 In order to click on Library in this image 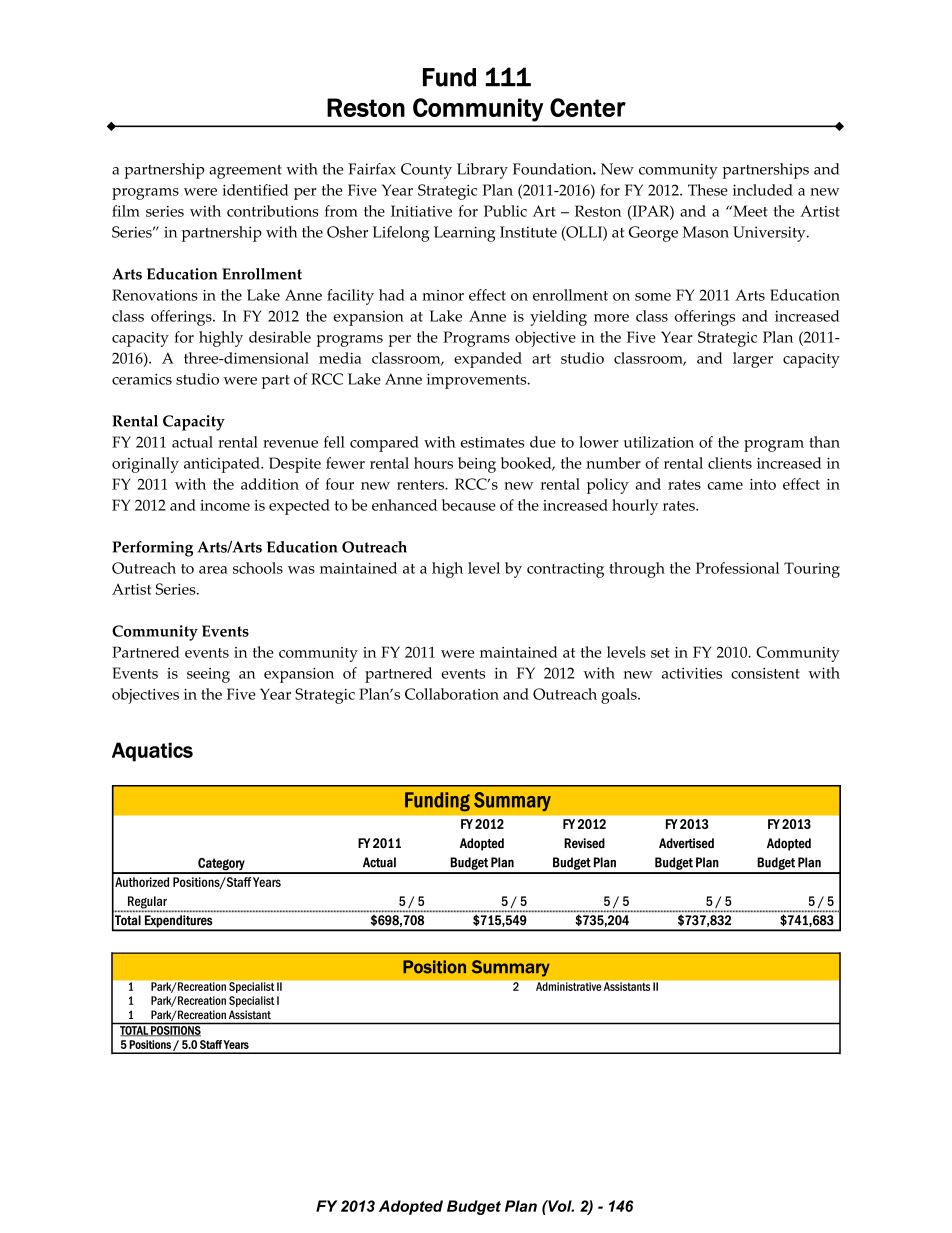, I will do `click(482, 171)`.
